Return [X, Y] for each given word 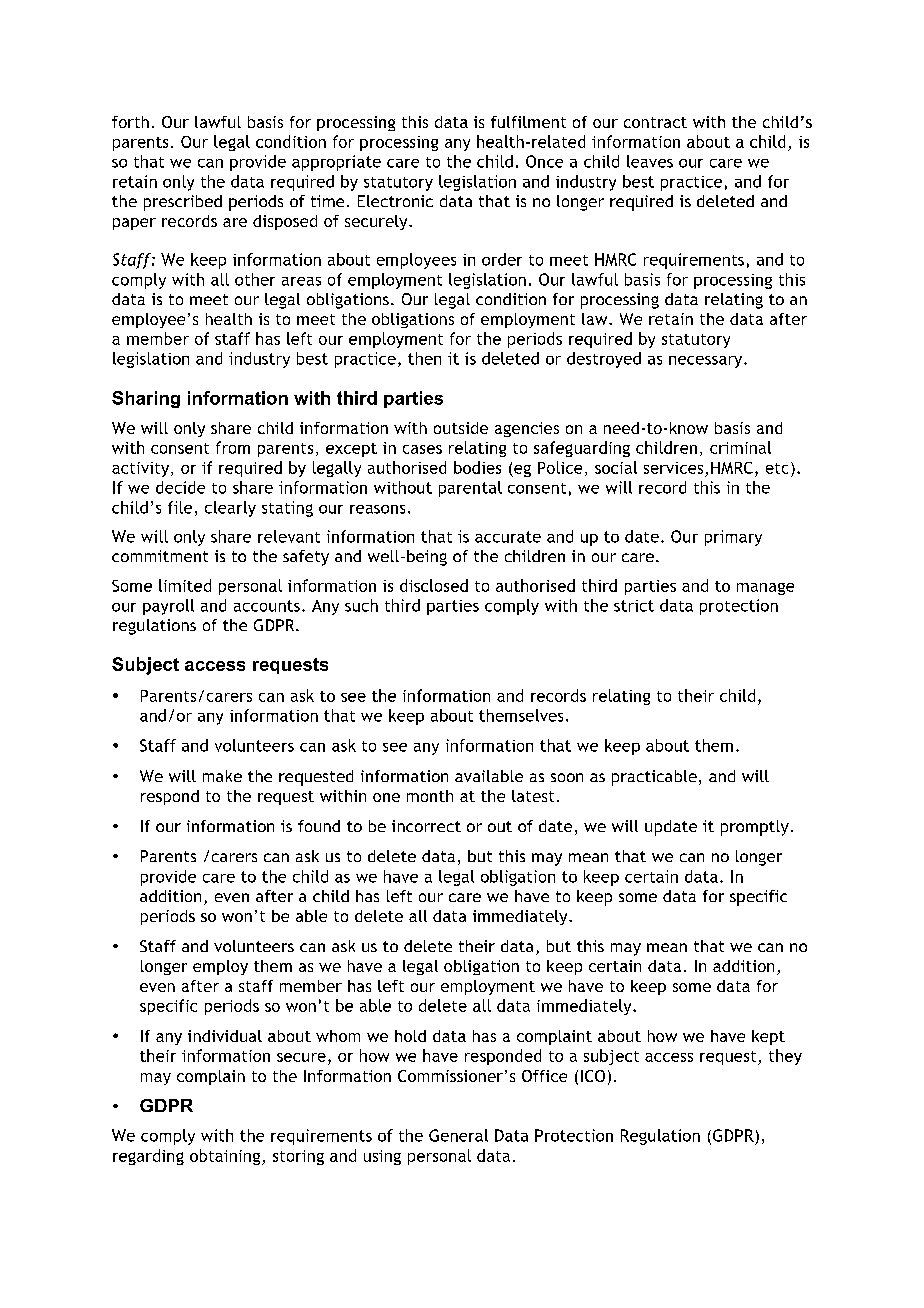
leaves [650, 161]
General [458, 1135]
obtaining [226, 1157]
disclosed [434, 585]
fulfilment [528, 122]
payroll [168, 607]
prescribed [183, 203]
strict [634, 606]
